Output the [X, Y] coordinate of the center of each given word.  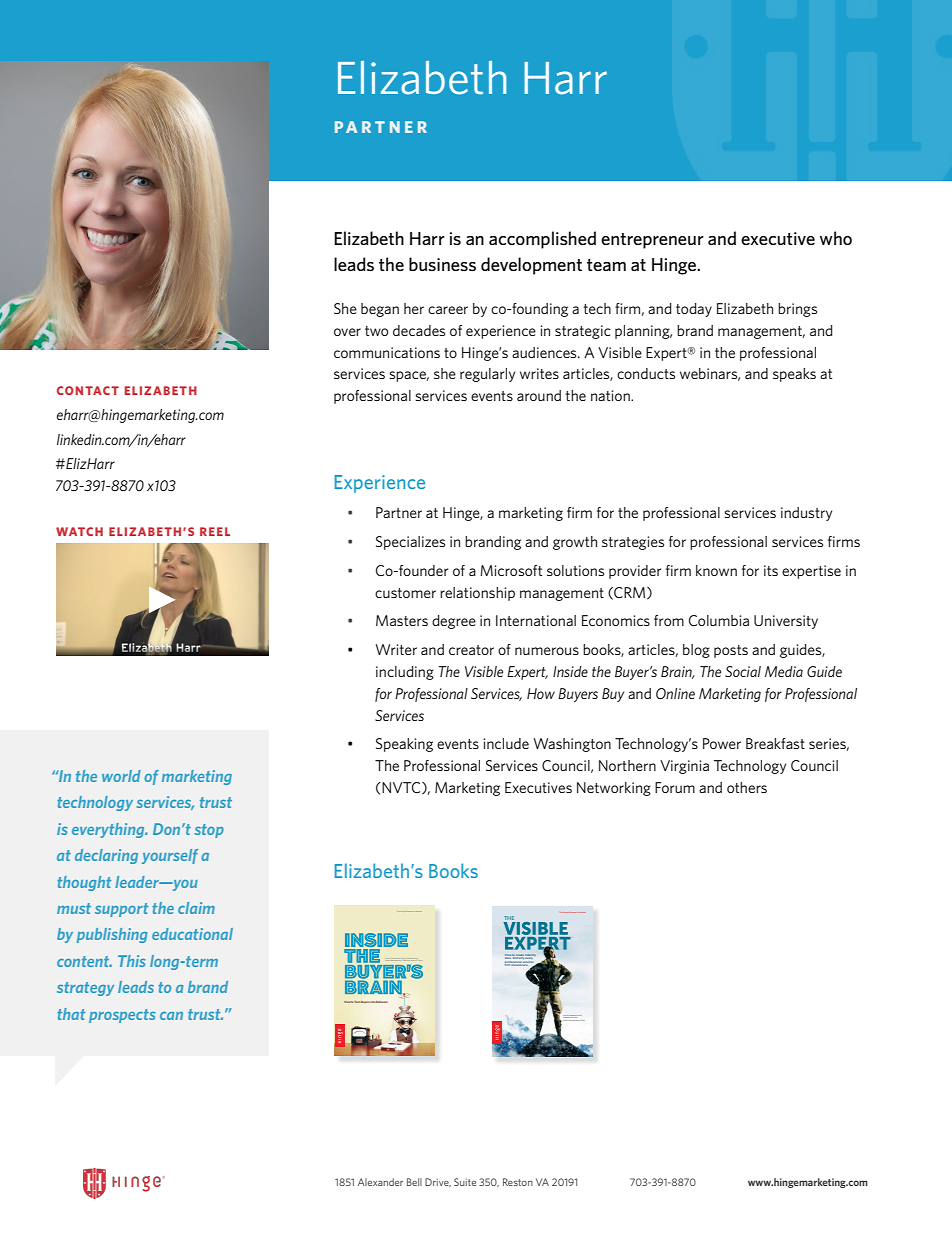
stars [508, 958]
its [771, 570]
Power [722, 743]
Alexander [380, 1182]
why [522, 957]
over [347, 332]
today [694, 310]
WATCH [79, 531]
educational [192, 934]
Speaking [404, 745]
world [121, 776]
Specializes [410, 543]
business [442, 264]
